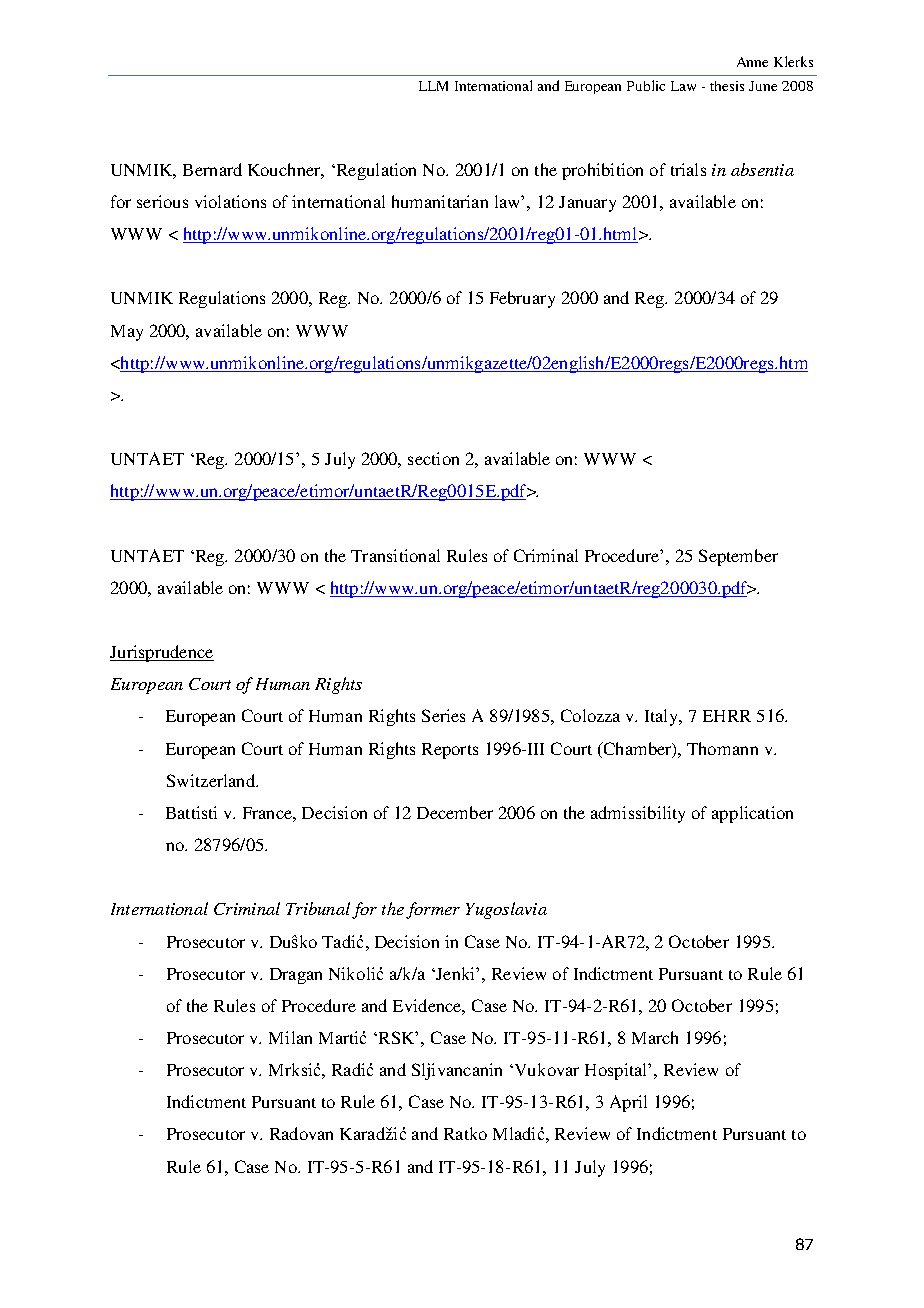  I want to click on Milan, so click(290, 1037).
